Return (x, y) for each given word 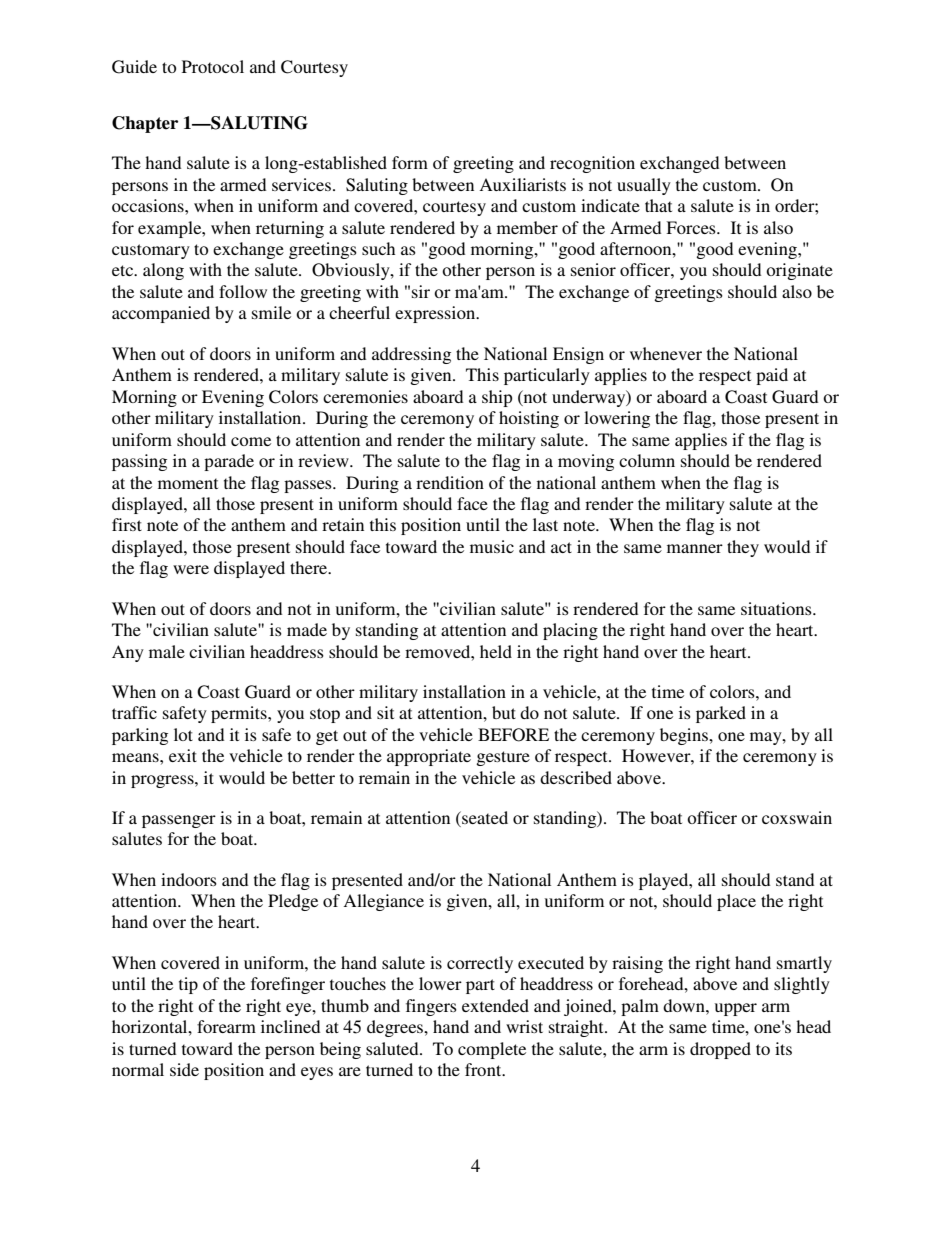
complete (492, 1050)
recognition (592, 164)
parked (721, 714)
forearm (226, 1026)
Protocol (213, 66)
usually (644, 186)
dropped (720, 1050)
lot (183, 734)
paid (772, 376)
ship (497, 398)
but (504, 712)
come (251, 441)
